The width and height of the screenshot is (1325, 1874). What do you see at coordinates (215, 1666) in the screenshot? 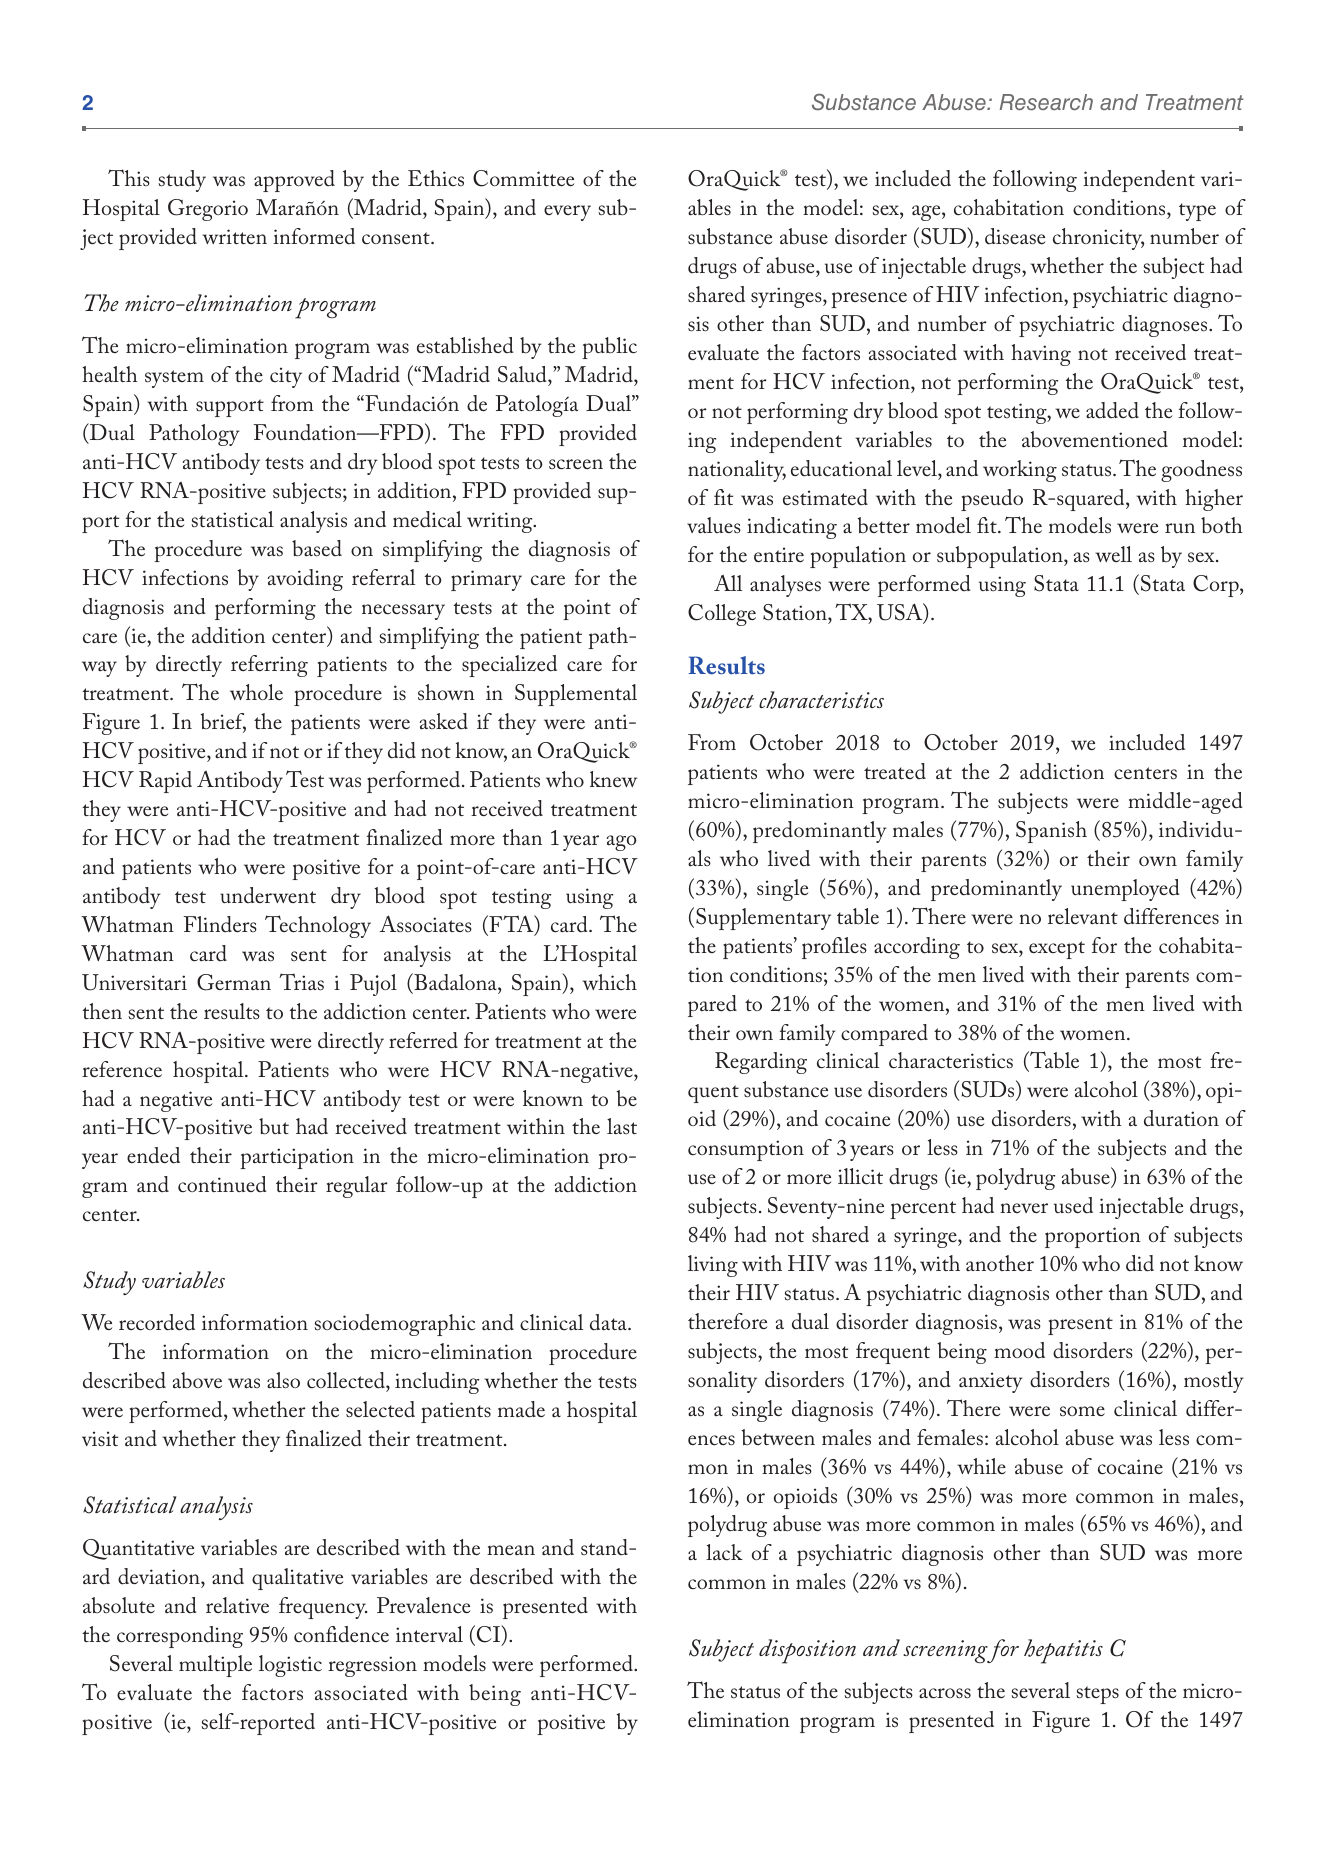
I see `multiple` at bounding box center [215, 1666].
